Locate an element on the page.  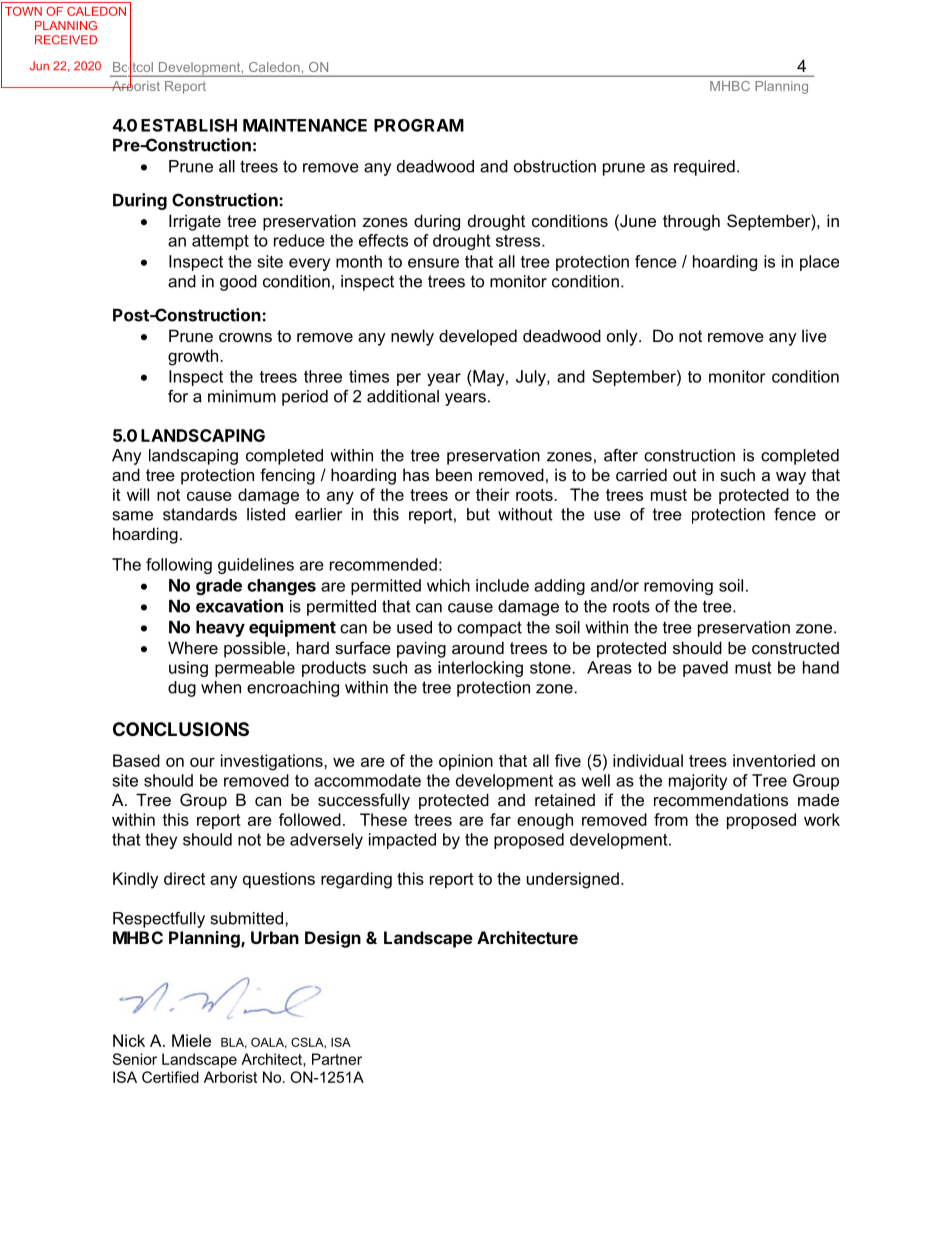
required is located at coordinates (704, 168).
